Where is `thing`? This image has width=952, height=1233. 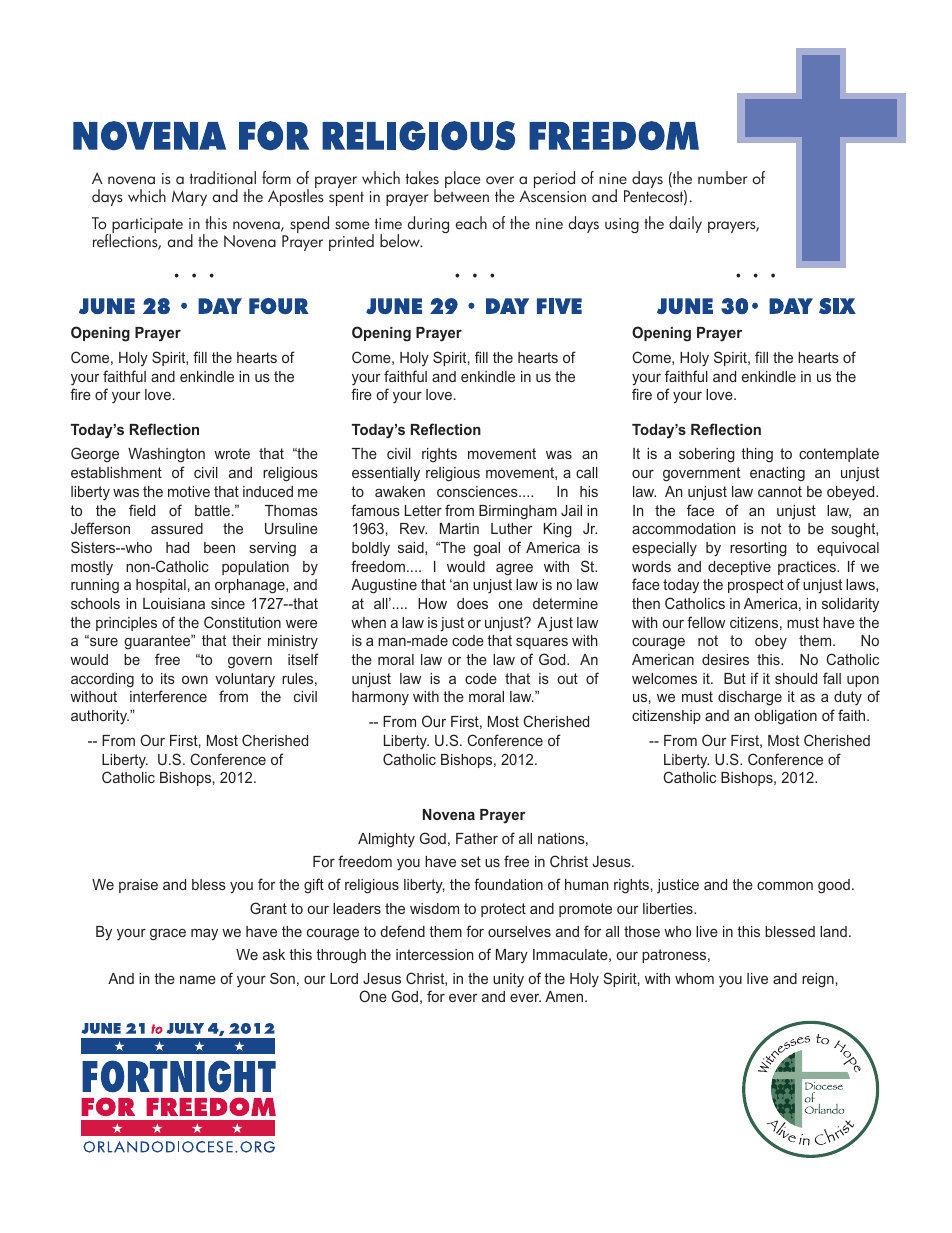
thing is located at coordinates (757, 455).
